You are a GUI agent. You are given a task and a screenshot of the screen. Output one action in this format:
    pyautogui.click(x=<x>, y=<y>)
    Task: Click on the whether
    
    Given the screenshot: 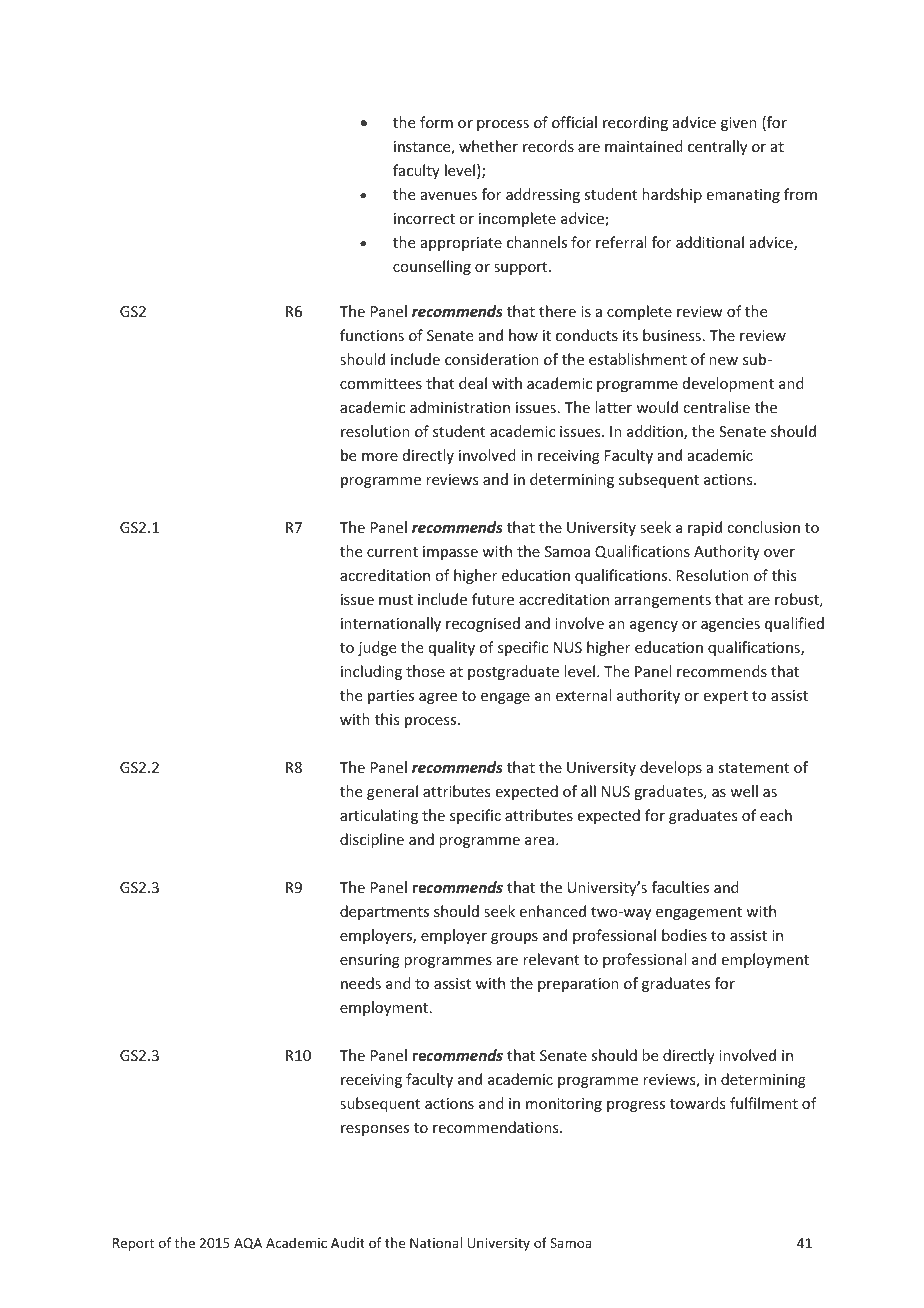 What is the action you would take?
    pyautogui.click(x=488, y=146)
